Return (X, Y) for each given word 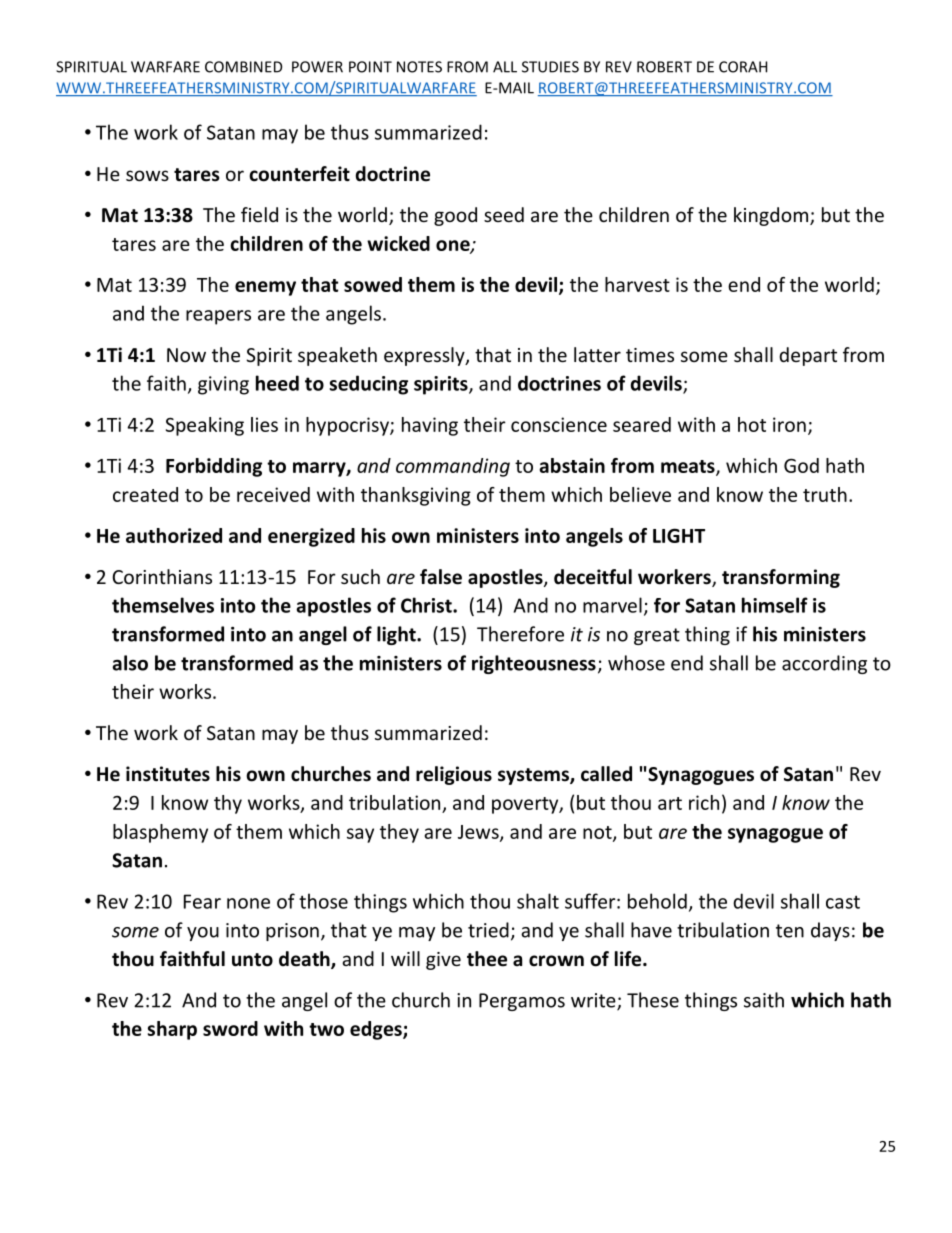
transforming (781, 578)
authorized (174, 535)
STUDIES (550, 67)
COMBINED (243, 67)
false (441, 577)
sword (230, 1028)
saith (764, 1000)
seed (504, 214)
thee (487, 959)
